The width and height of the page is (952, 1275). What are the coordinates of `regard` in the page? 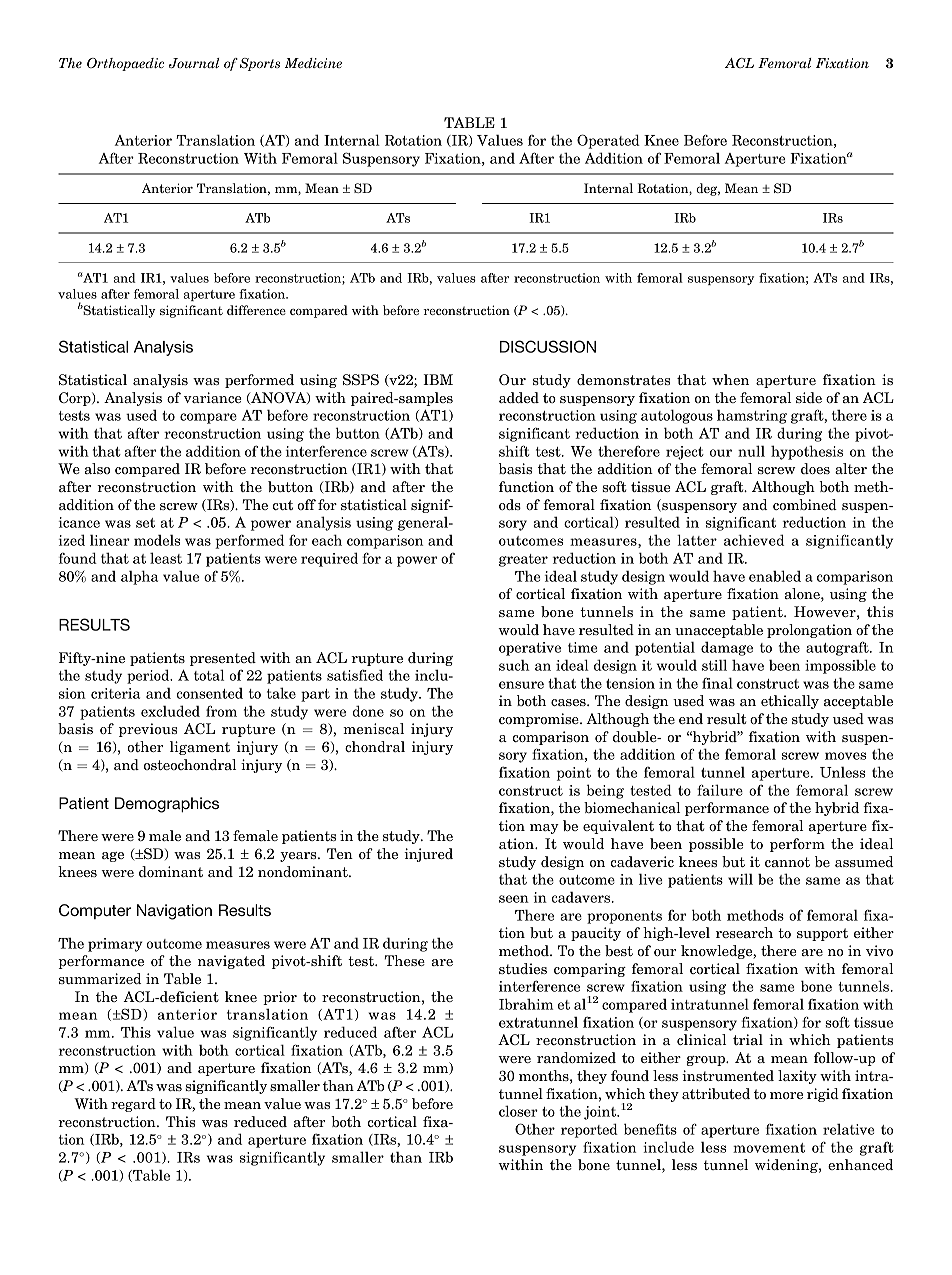 It's located at (133, 1105).
